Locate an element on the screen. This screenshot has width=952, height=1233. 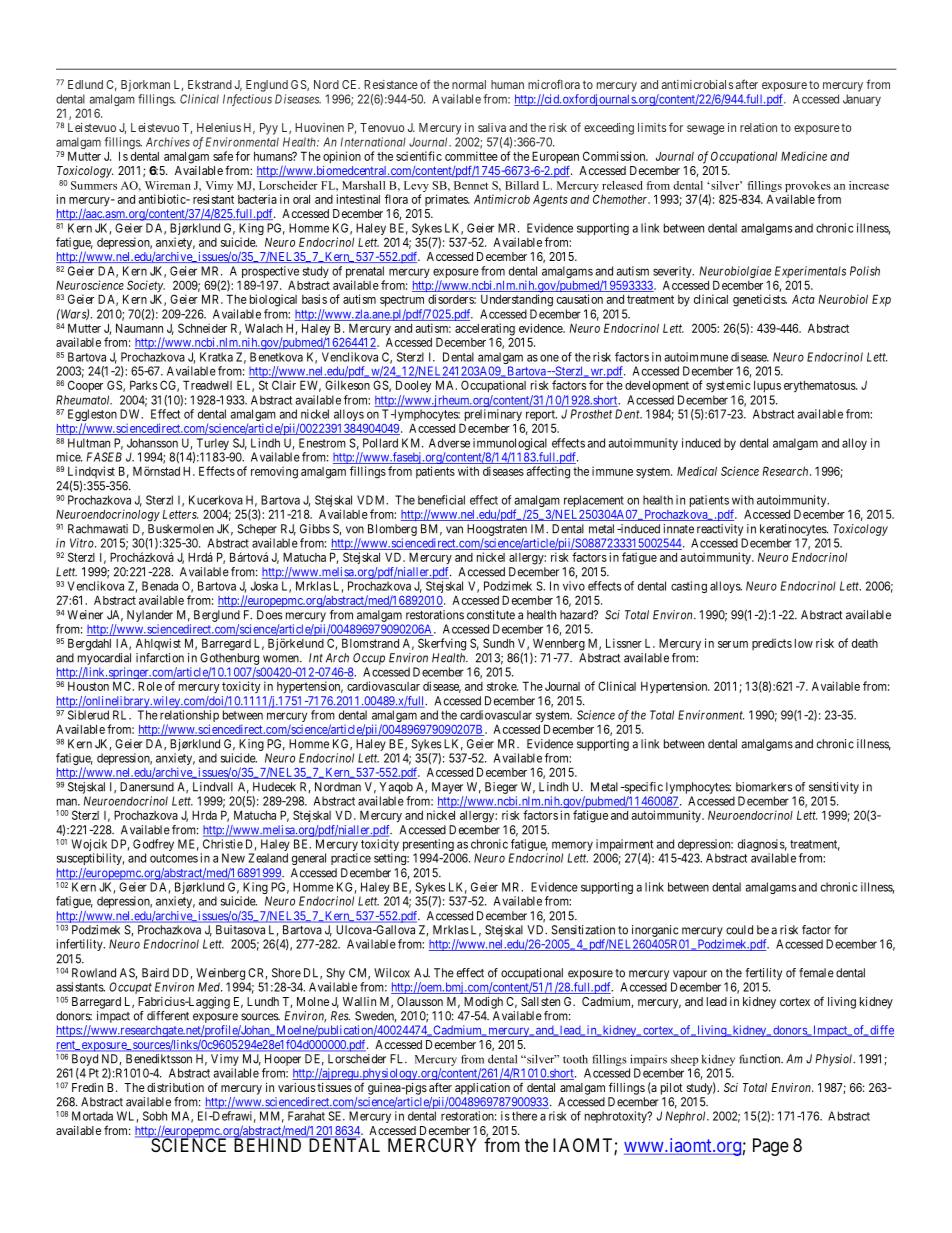
Medicine is located at coordinates (804, 156).
